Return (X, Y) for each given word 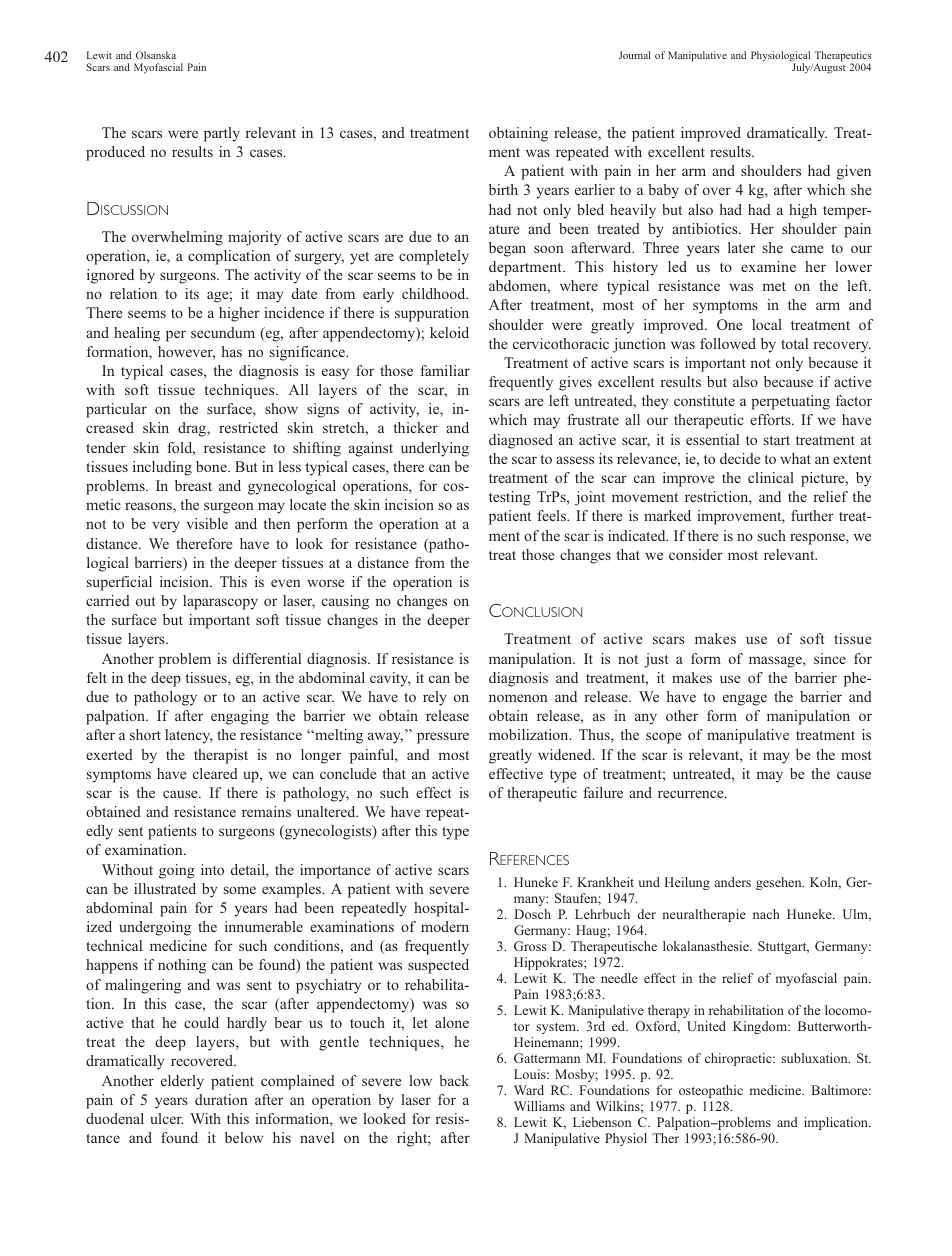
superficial (119, 583)
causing (345, 602)
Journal (635, 55)
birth (503, 189)
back (454, 1080)
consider (696, 554)
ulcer (167, 1118)
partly (222, 134)
